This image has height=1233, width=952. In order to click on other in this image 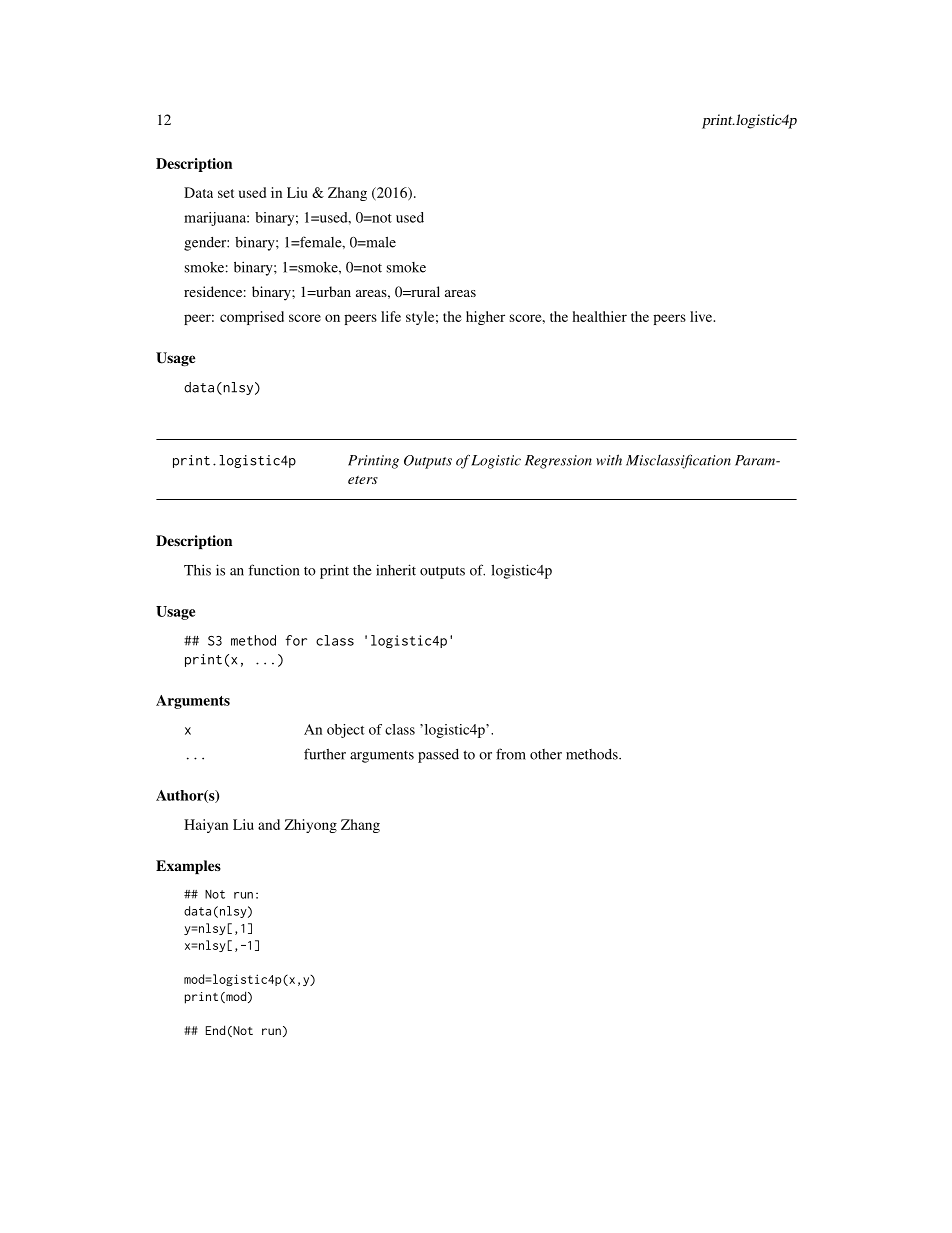, I will do `click(546, 754)`.
